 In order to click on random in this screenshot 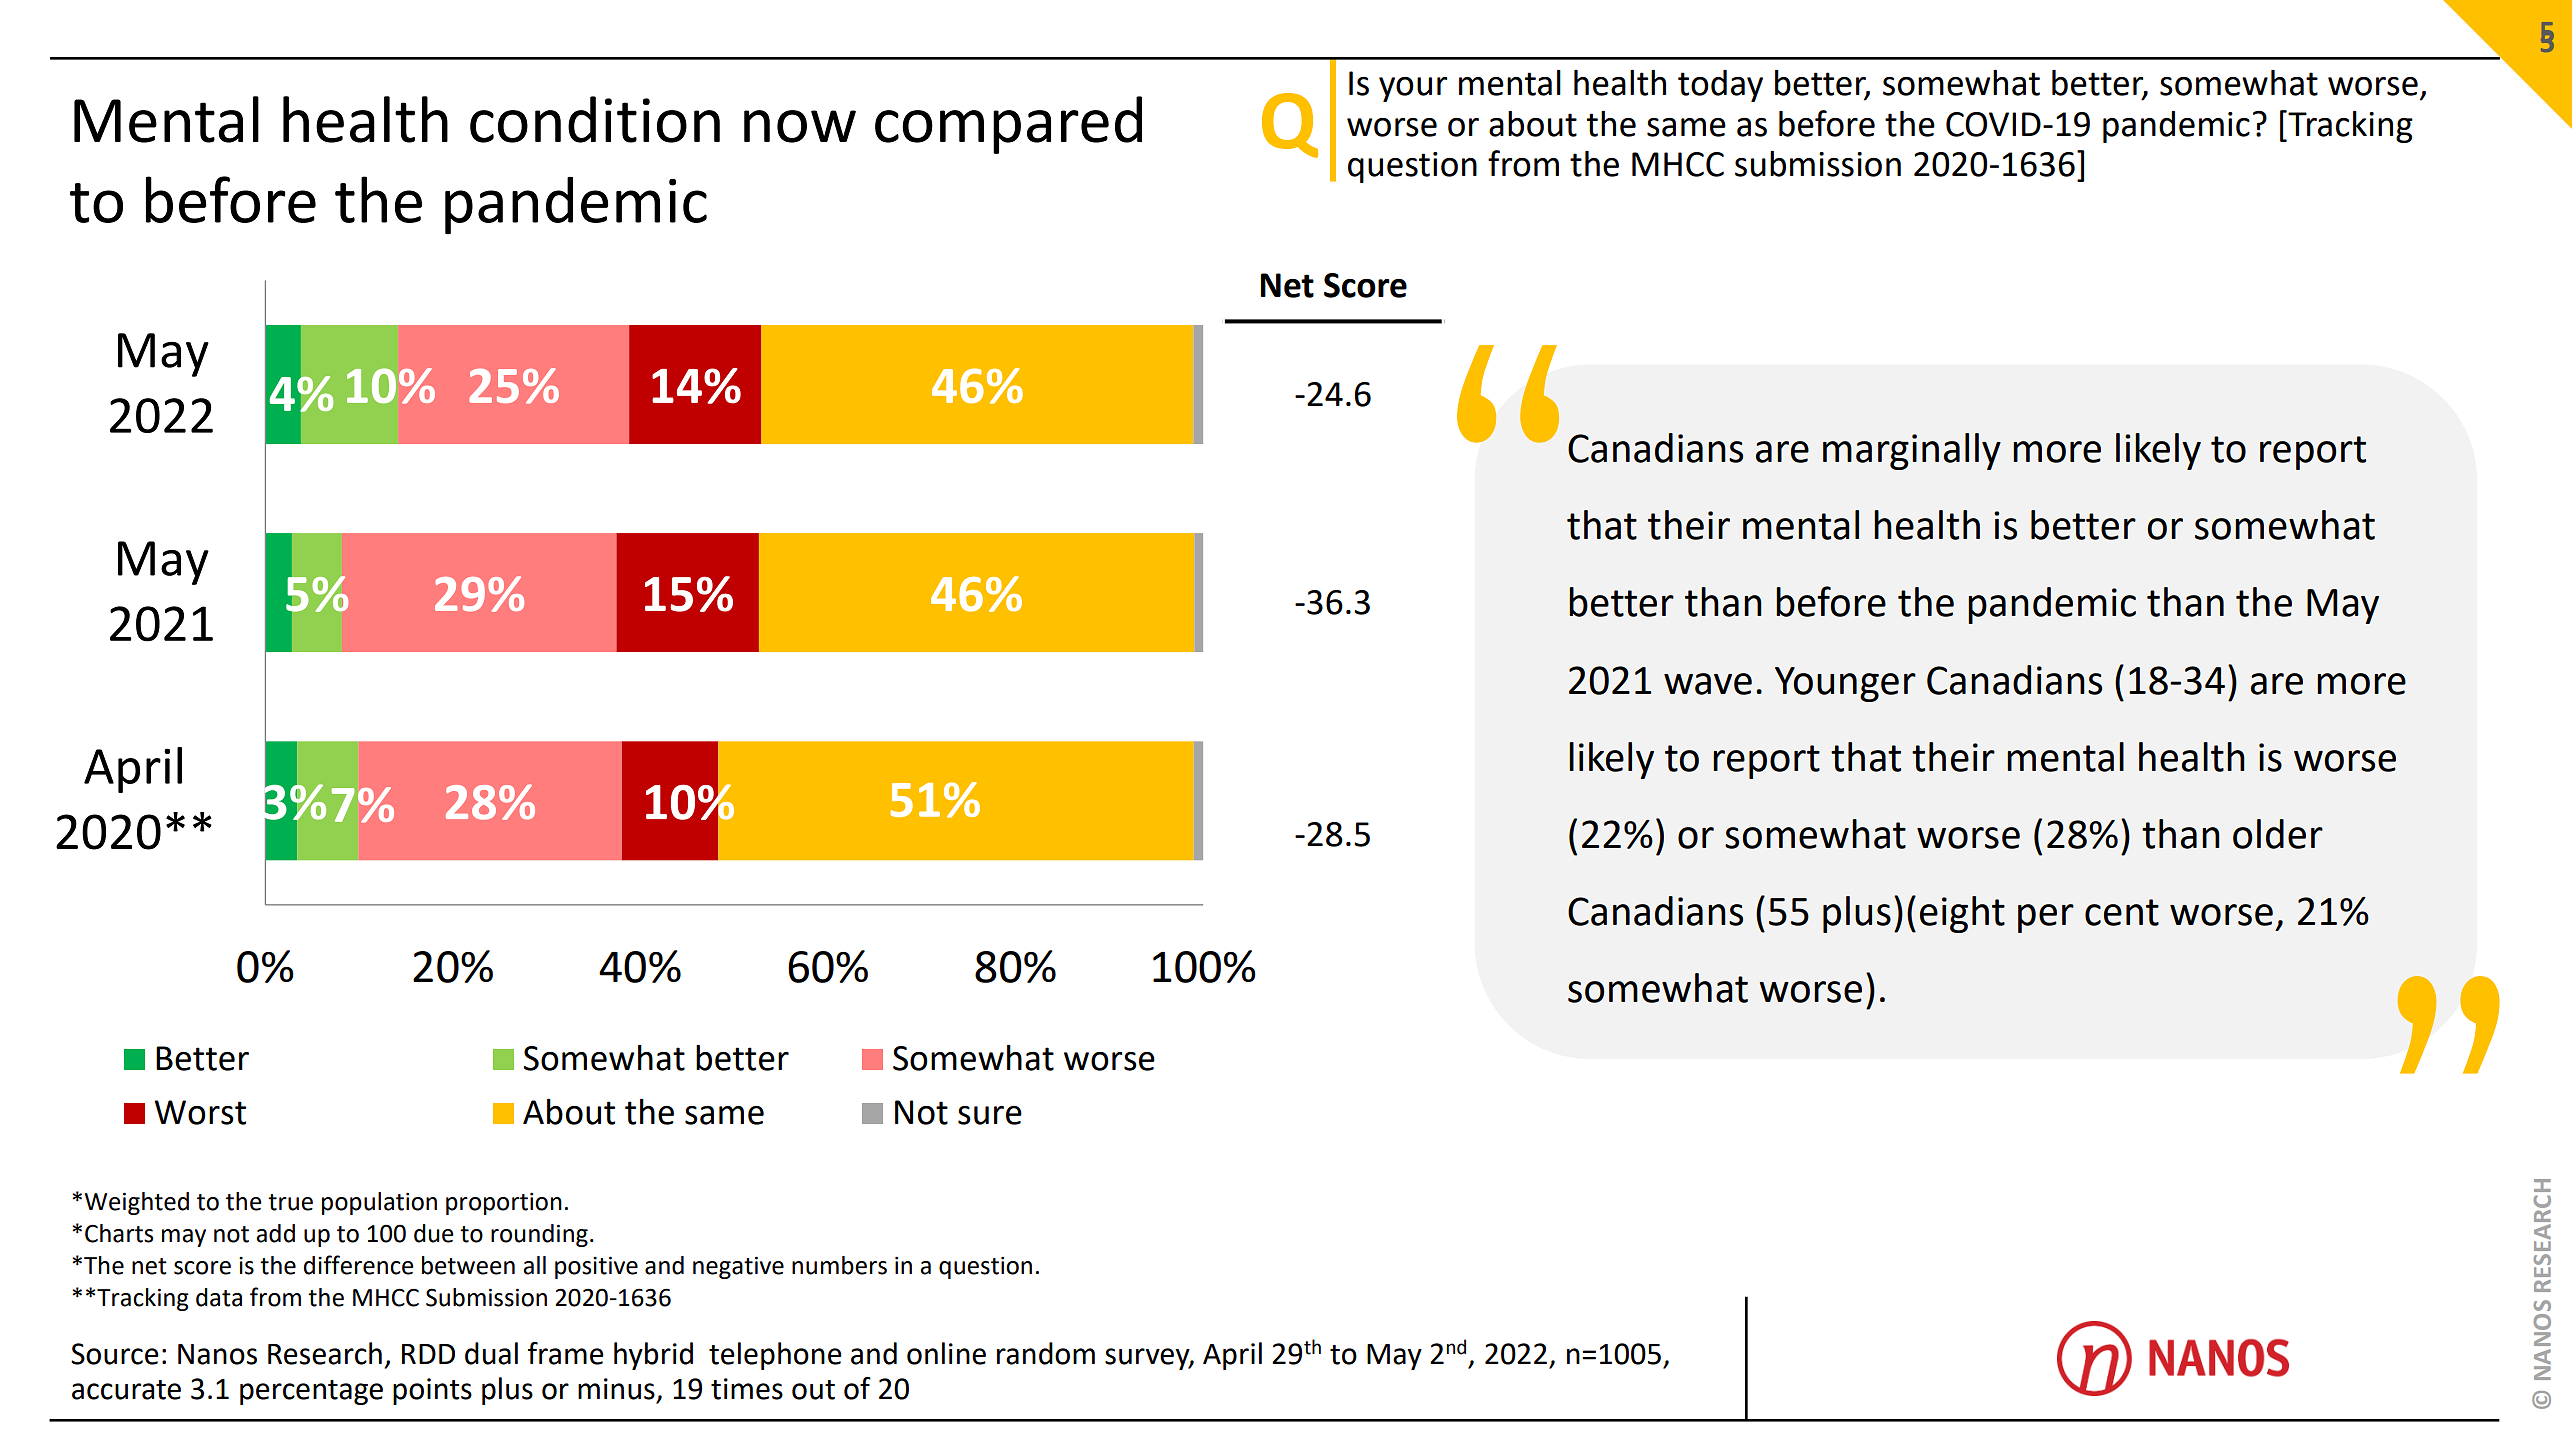, I will do `click(1046, 1353)`.
